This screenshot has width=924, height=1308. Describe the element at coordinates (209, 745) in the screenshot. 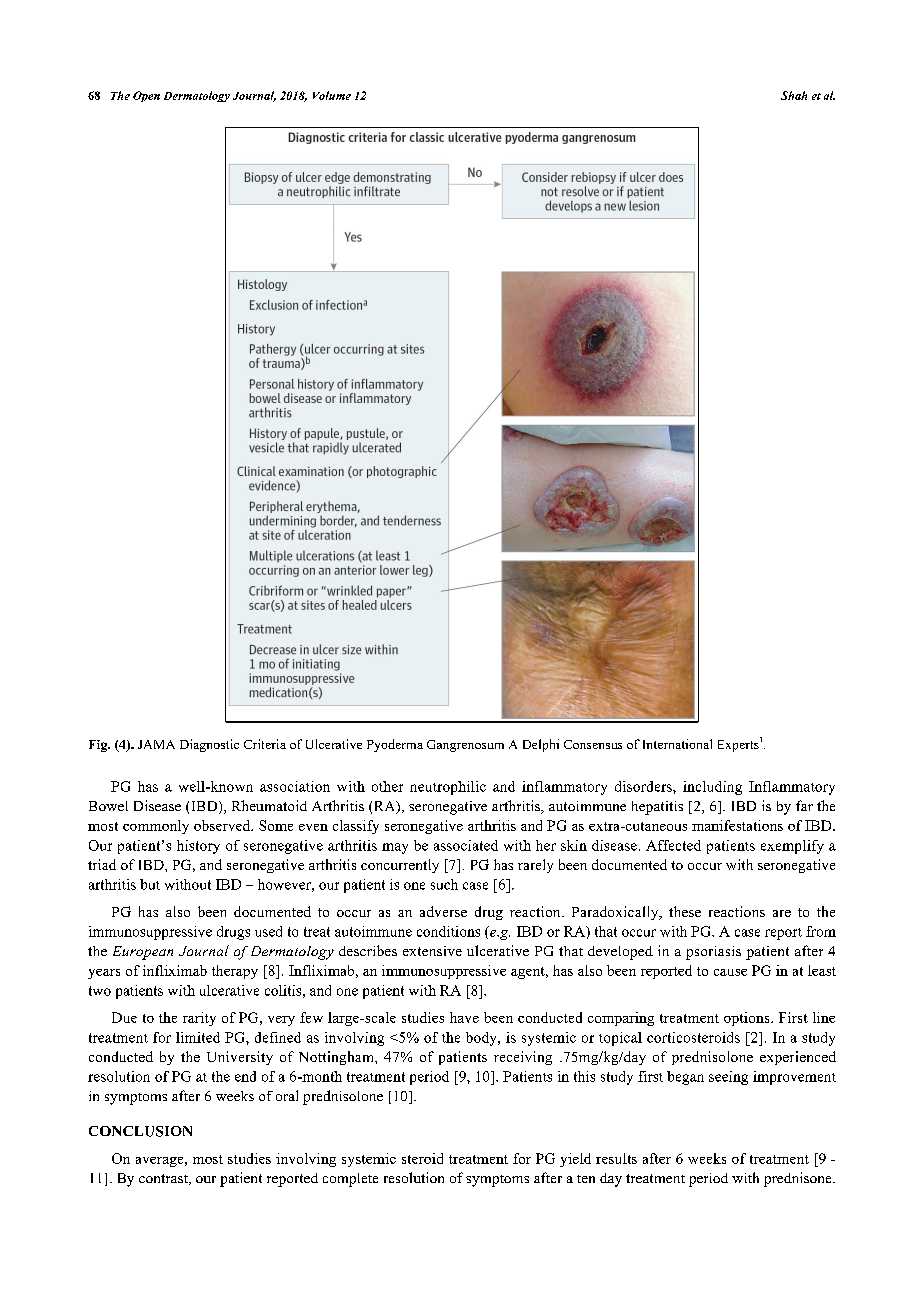

I see `Diagnostic` at that location.
